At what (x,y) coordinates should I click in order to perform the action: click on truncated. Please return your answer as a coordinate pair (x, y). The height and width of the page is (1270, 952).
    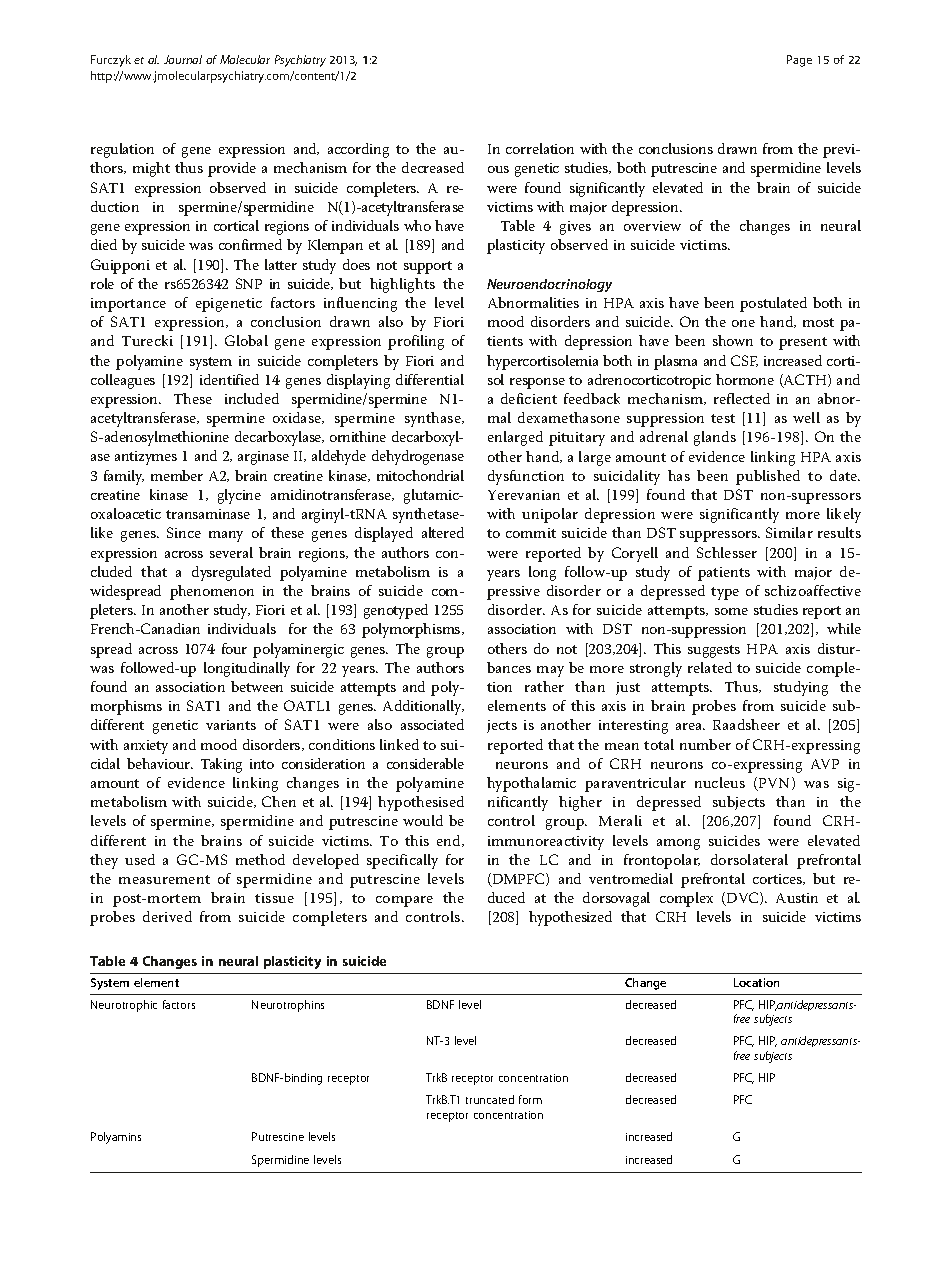
    Looking at the image, I should click on (490, 1099).
